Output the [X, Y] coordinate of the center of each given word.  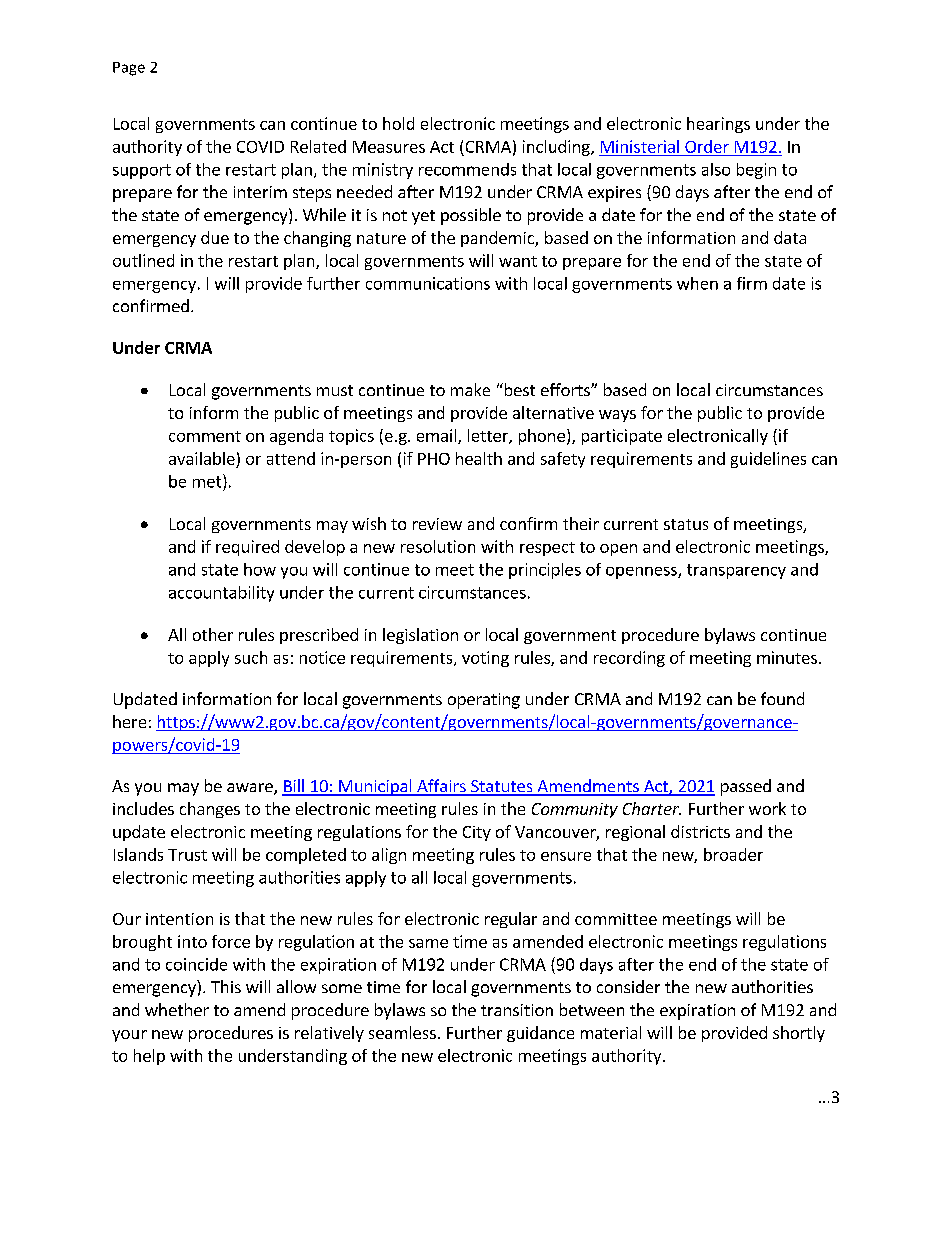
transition [517, 1010]
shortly [799, 1034]
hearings [718, 125]
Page [129, 69]
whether [177, 1009]
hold [398, 123]
